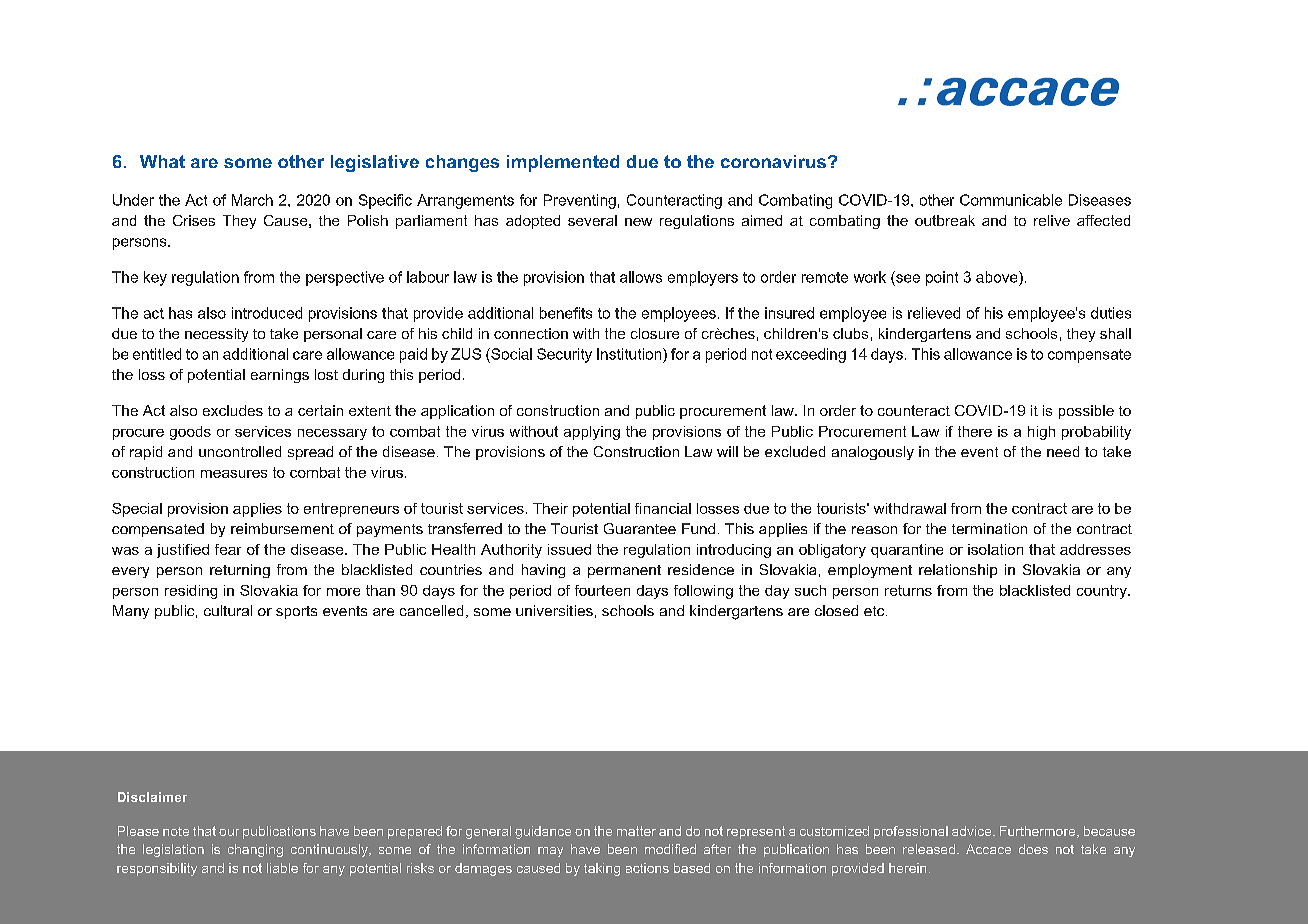 Image resolution: width=1308 pixels, height=924 pixels. What do you see at coordinates (975, 431) in the page?
I see `there` at bounding box center [975, 431].
